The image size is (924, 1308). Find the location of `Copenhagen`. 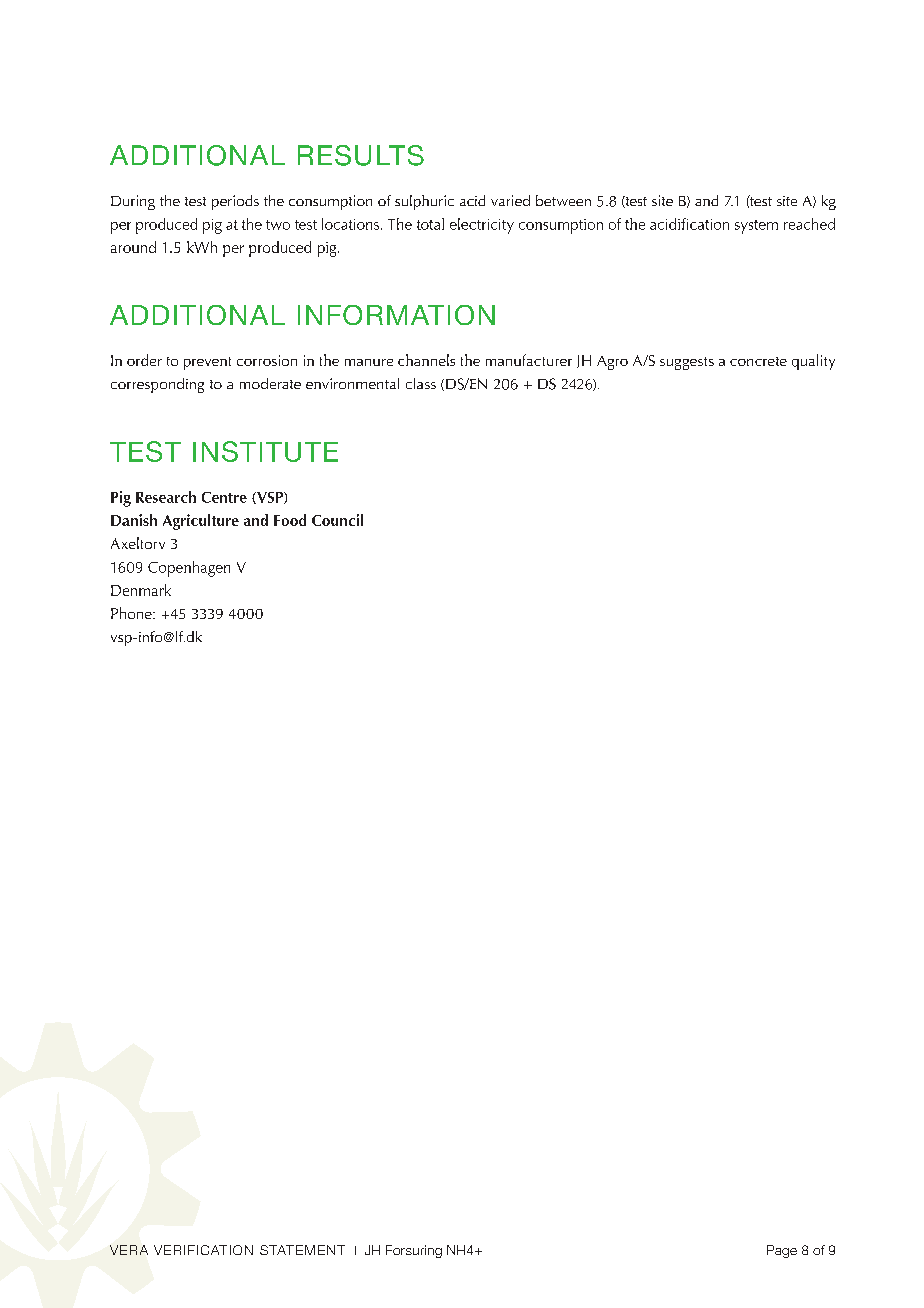

Copenhagen is located at coordinates (189, 569).
